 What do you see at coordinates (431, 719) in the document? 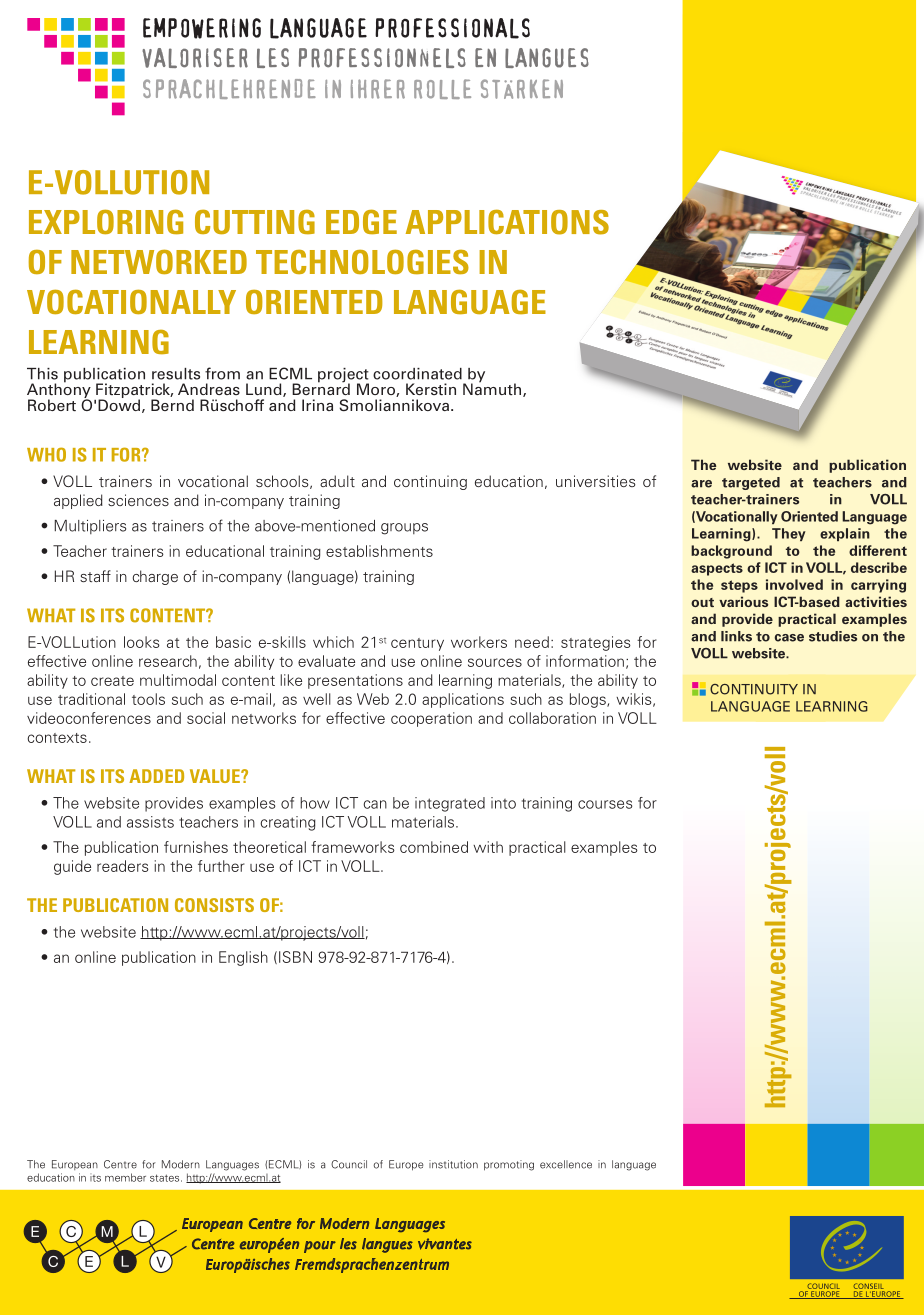
I see `cooperation` at bounding box center [431, 719].
